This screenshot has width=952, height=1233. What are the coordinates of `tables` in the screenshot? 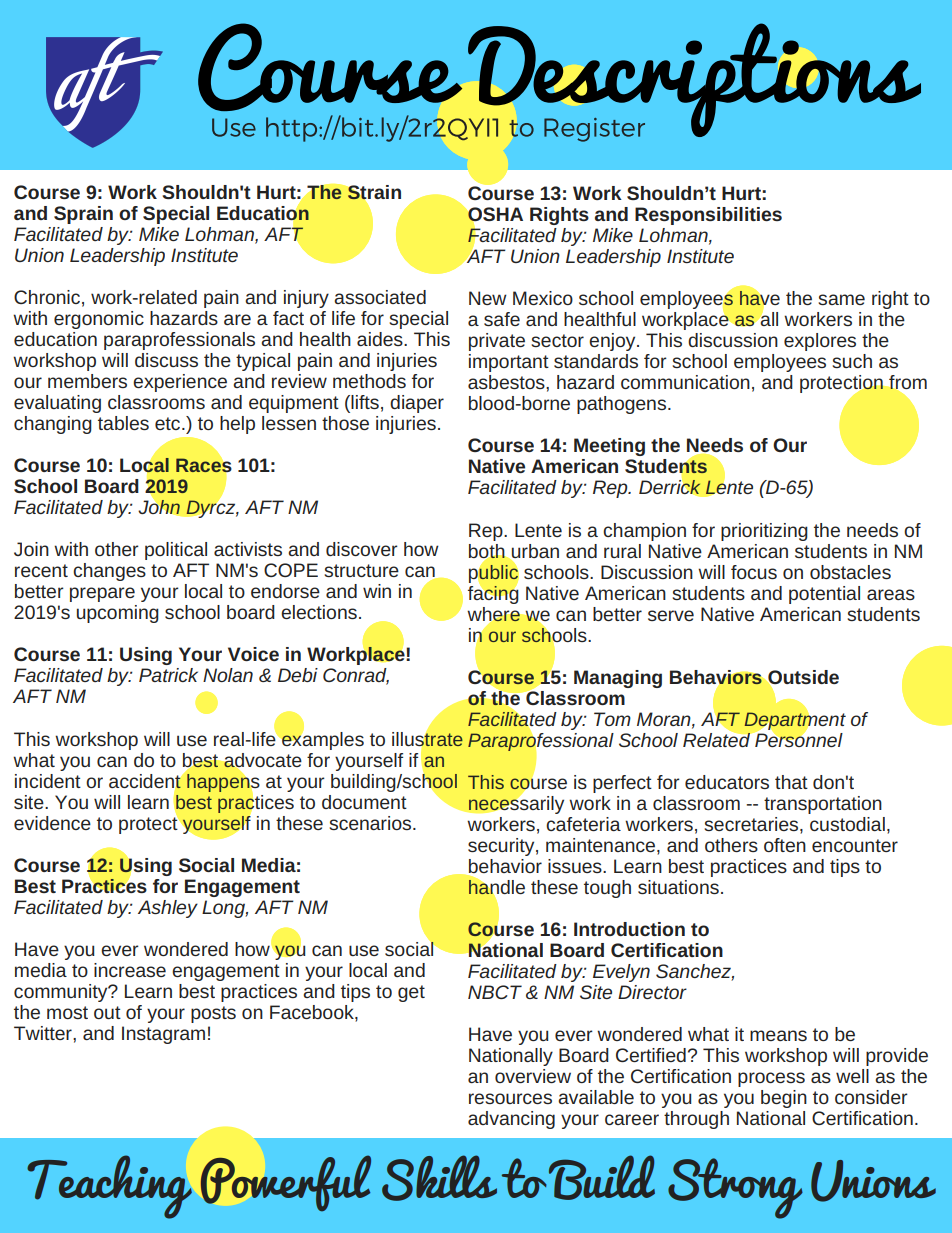 It's located at (123, 423).
